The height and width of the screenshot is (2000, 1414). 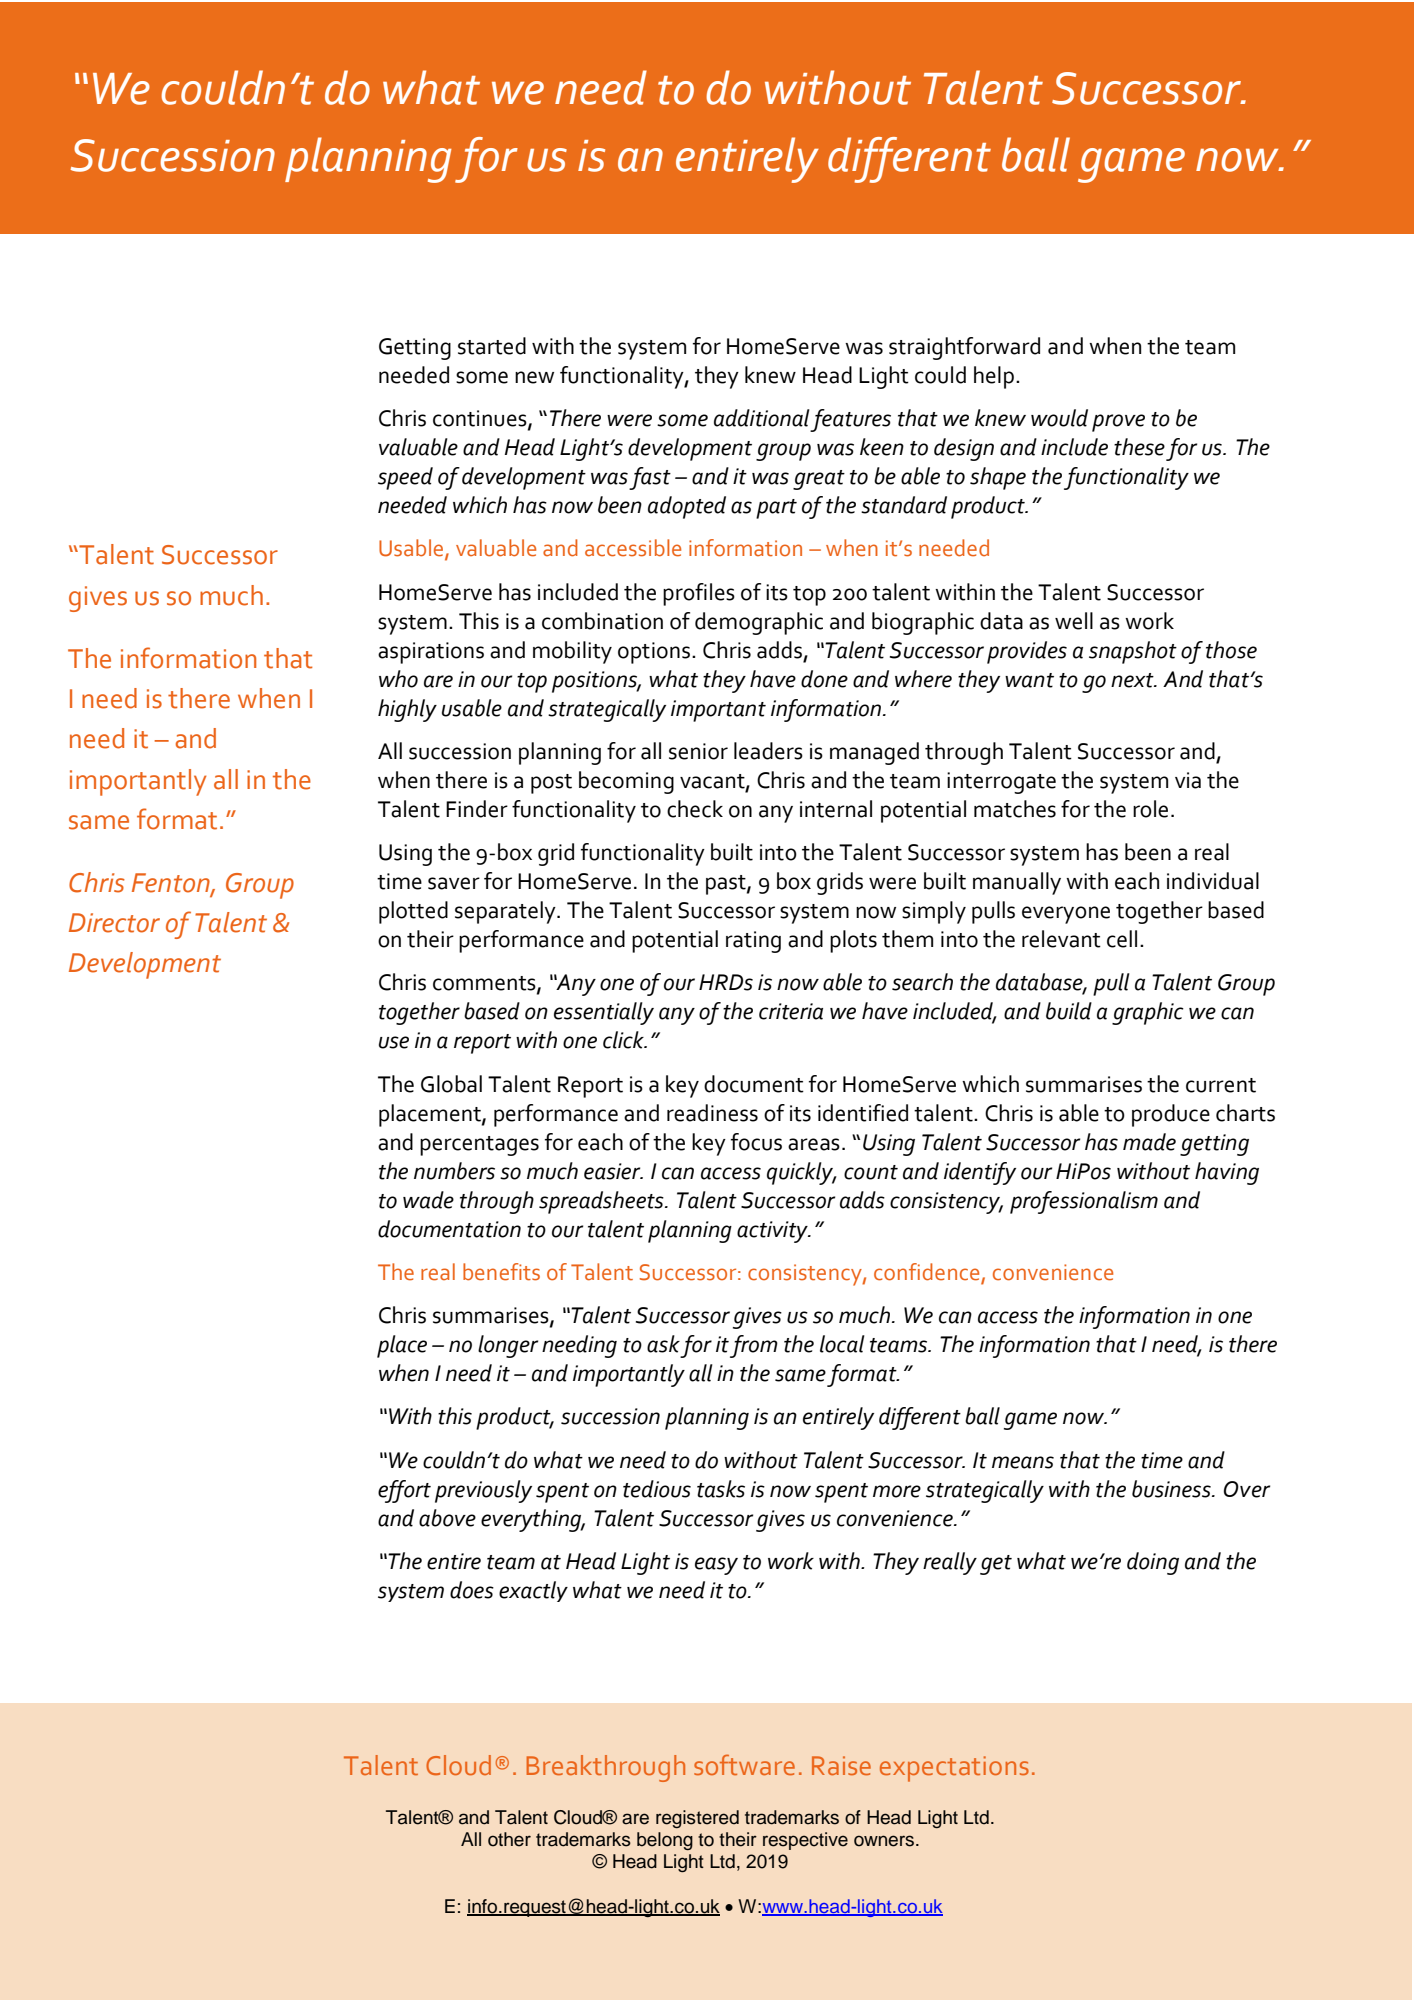 What do you see at coordinates (762, 418) in the screenshot?
I see `additional` at bounding box center [762, 418].
